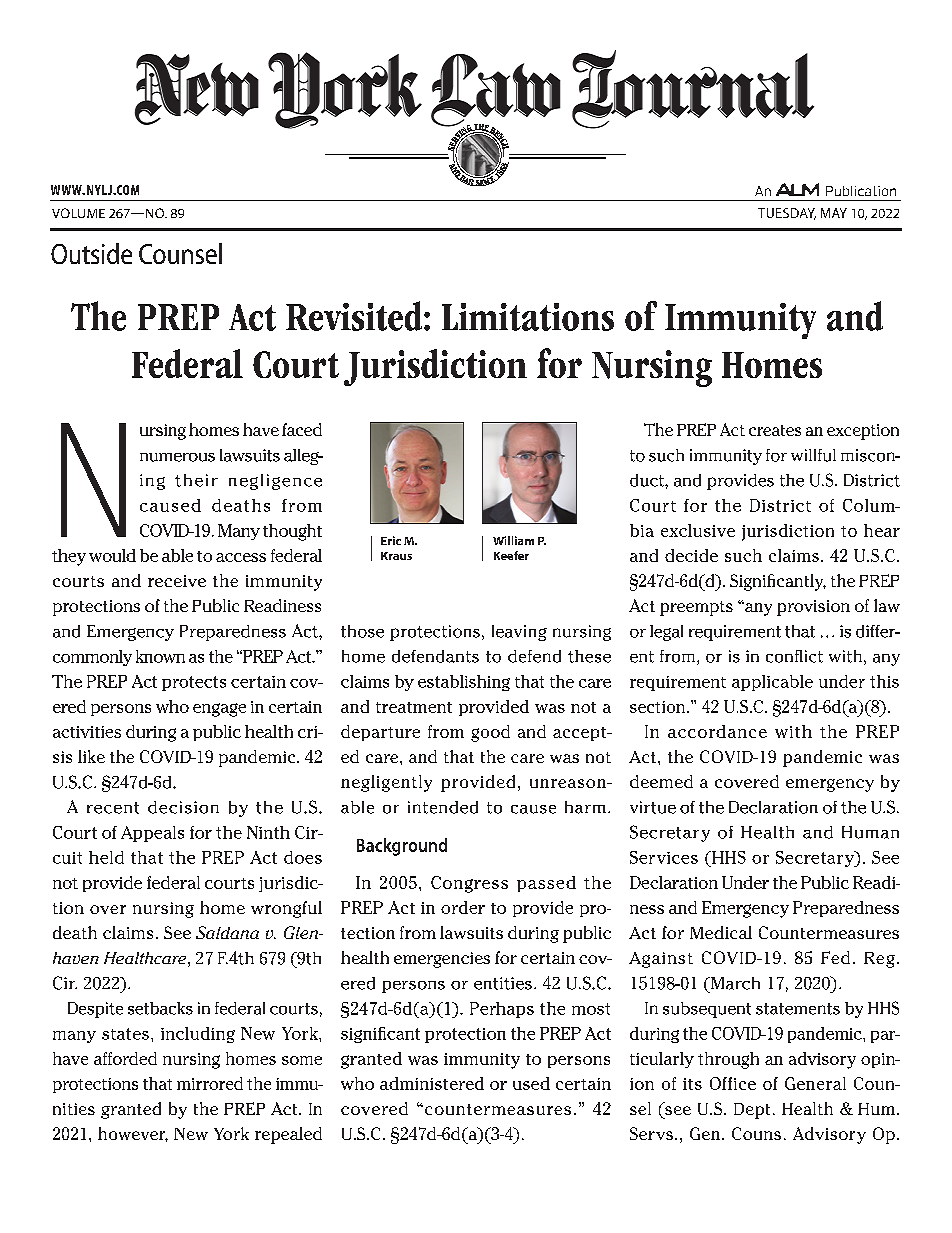  I want to click on VOLUME, so click(78, 213).
